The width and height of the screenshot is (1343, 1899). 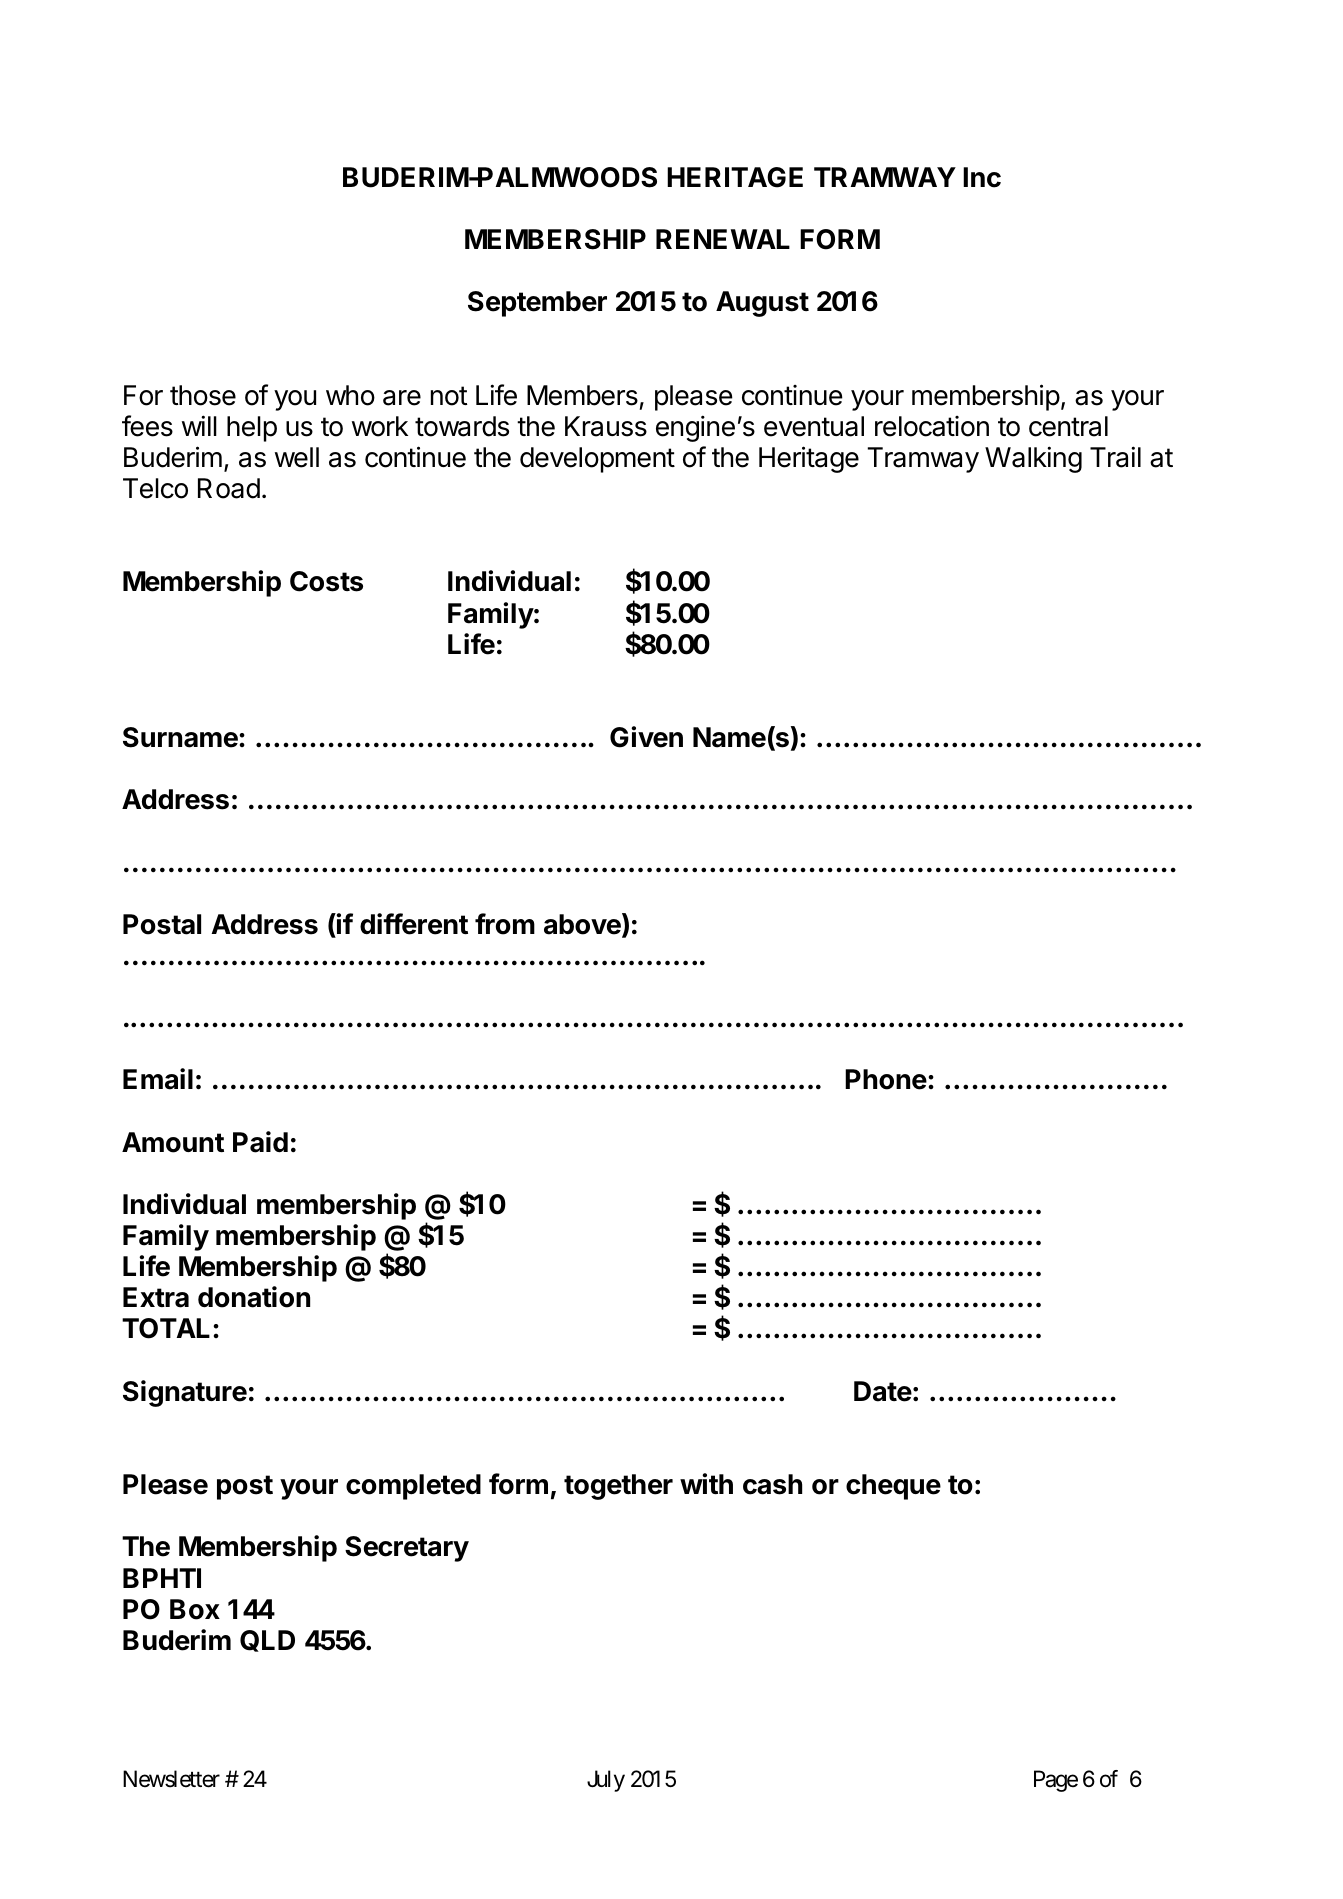 What do you see at coordinates (893, 1487) in the screenshot?
I see `cheque` at bounding box center [893, 1487].
